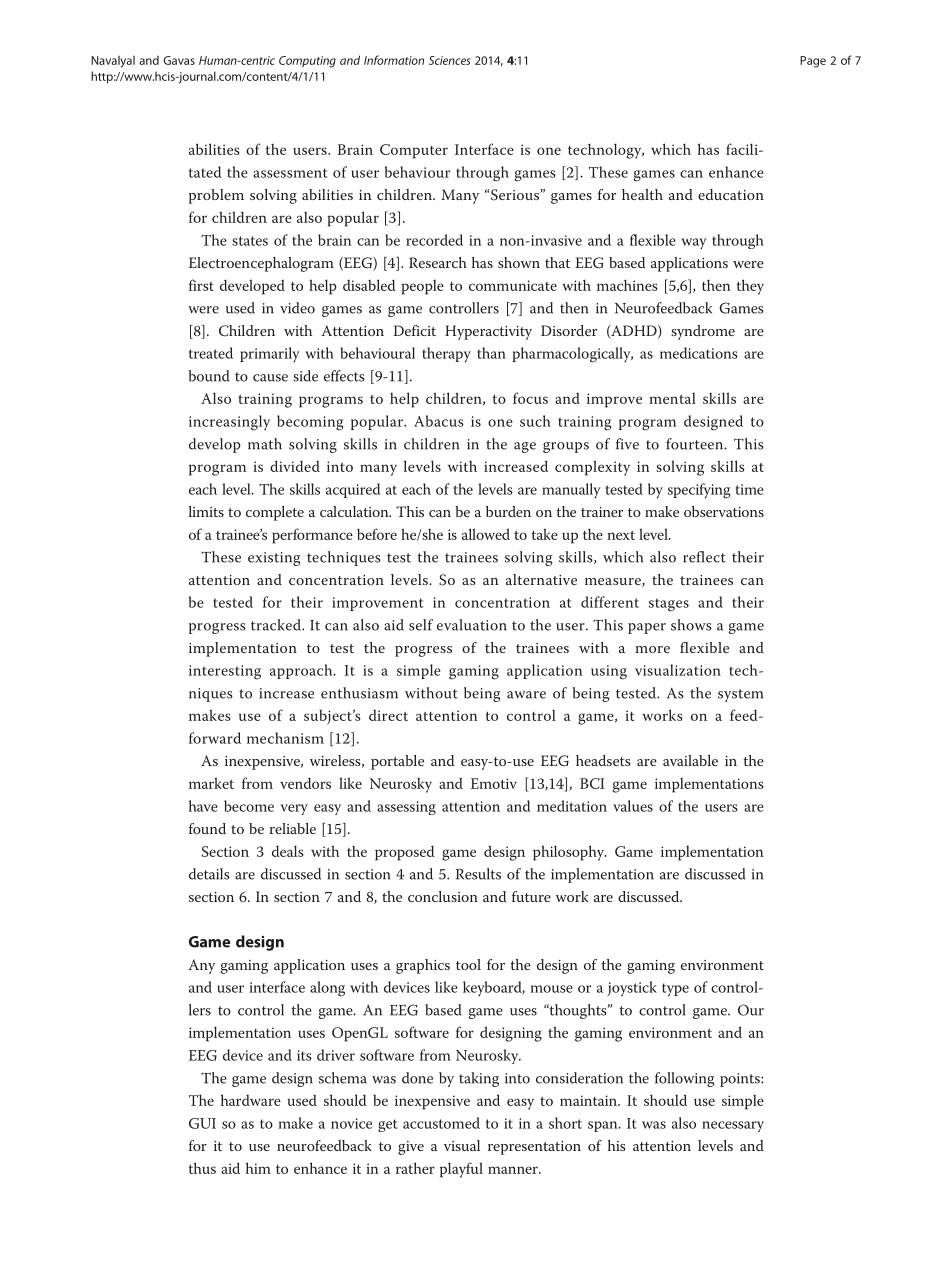  What do you see at coordinates (491, 353) in the screenshot?
I see `than` at bounding box center [491, 353].
